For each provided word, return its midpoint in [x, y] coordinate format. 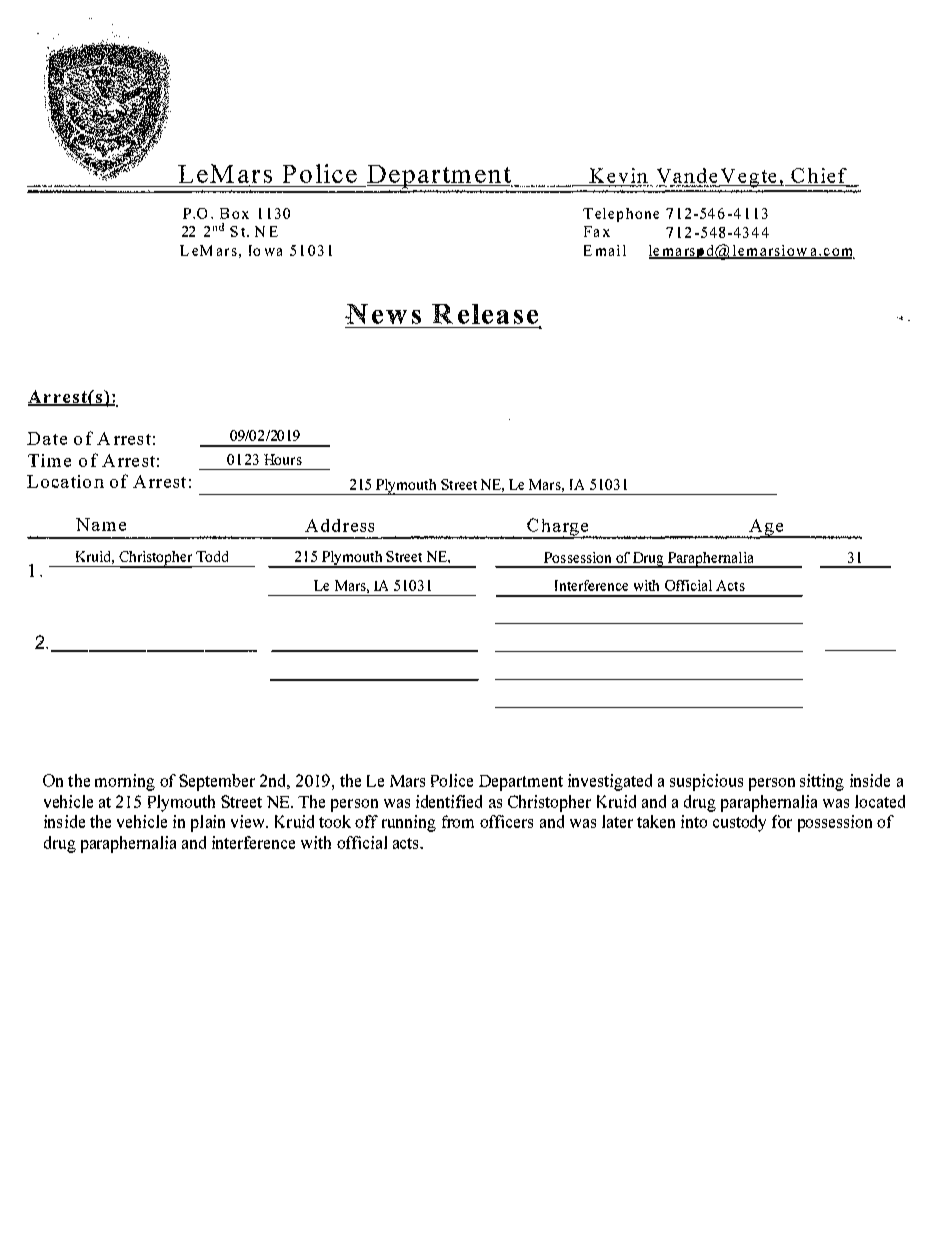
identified [449, 801]
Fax [597, 231]
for [782, 821]
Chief [819, 177]
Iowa [265, 250]
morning [125, 782]
